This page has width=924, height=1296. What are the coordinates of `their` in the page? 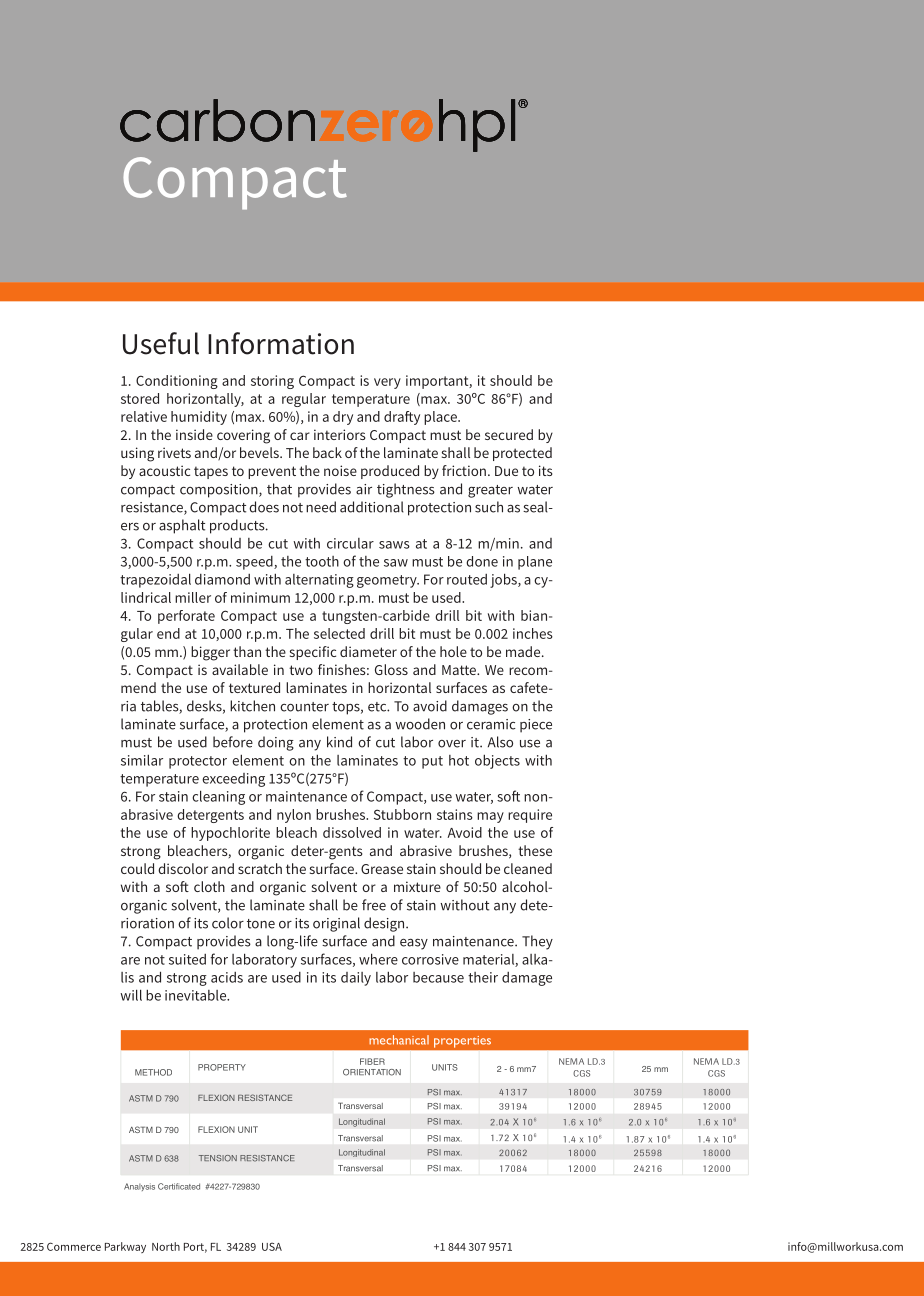 It's located at (483, 977).
